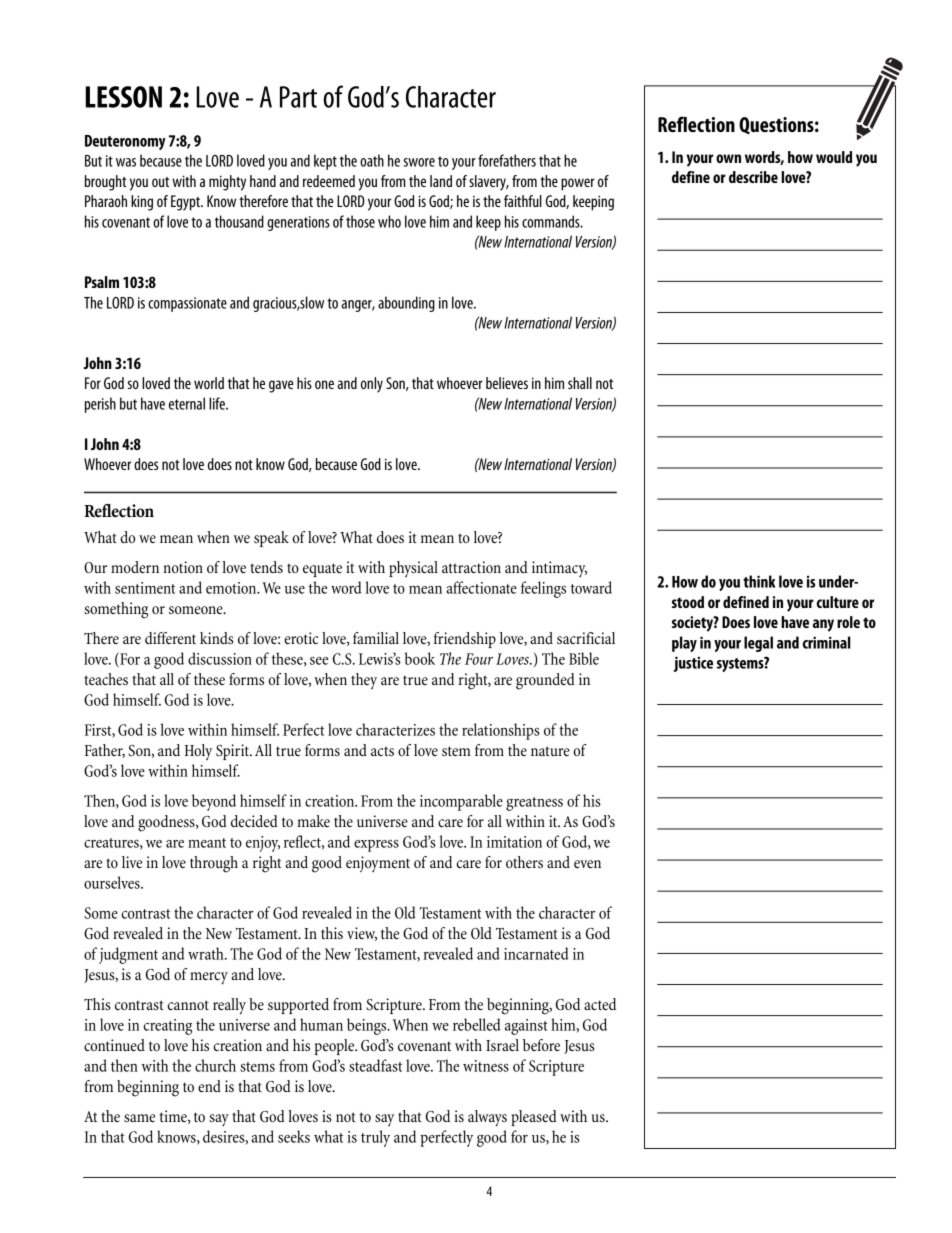 This screenshot has width=952, height=1233. Describe the element at coordinates (600, 1004) in the screenshot. I see `acted` at that location.
